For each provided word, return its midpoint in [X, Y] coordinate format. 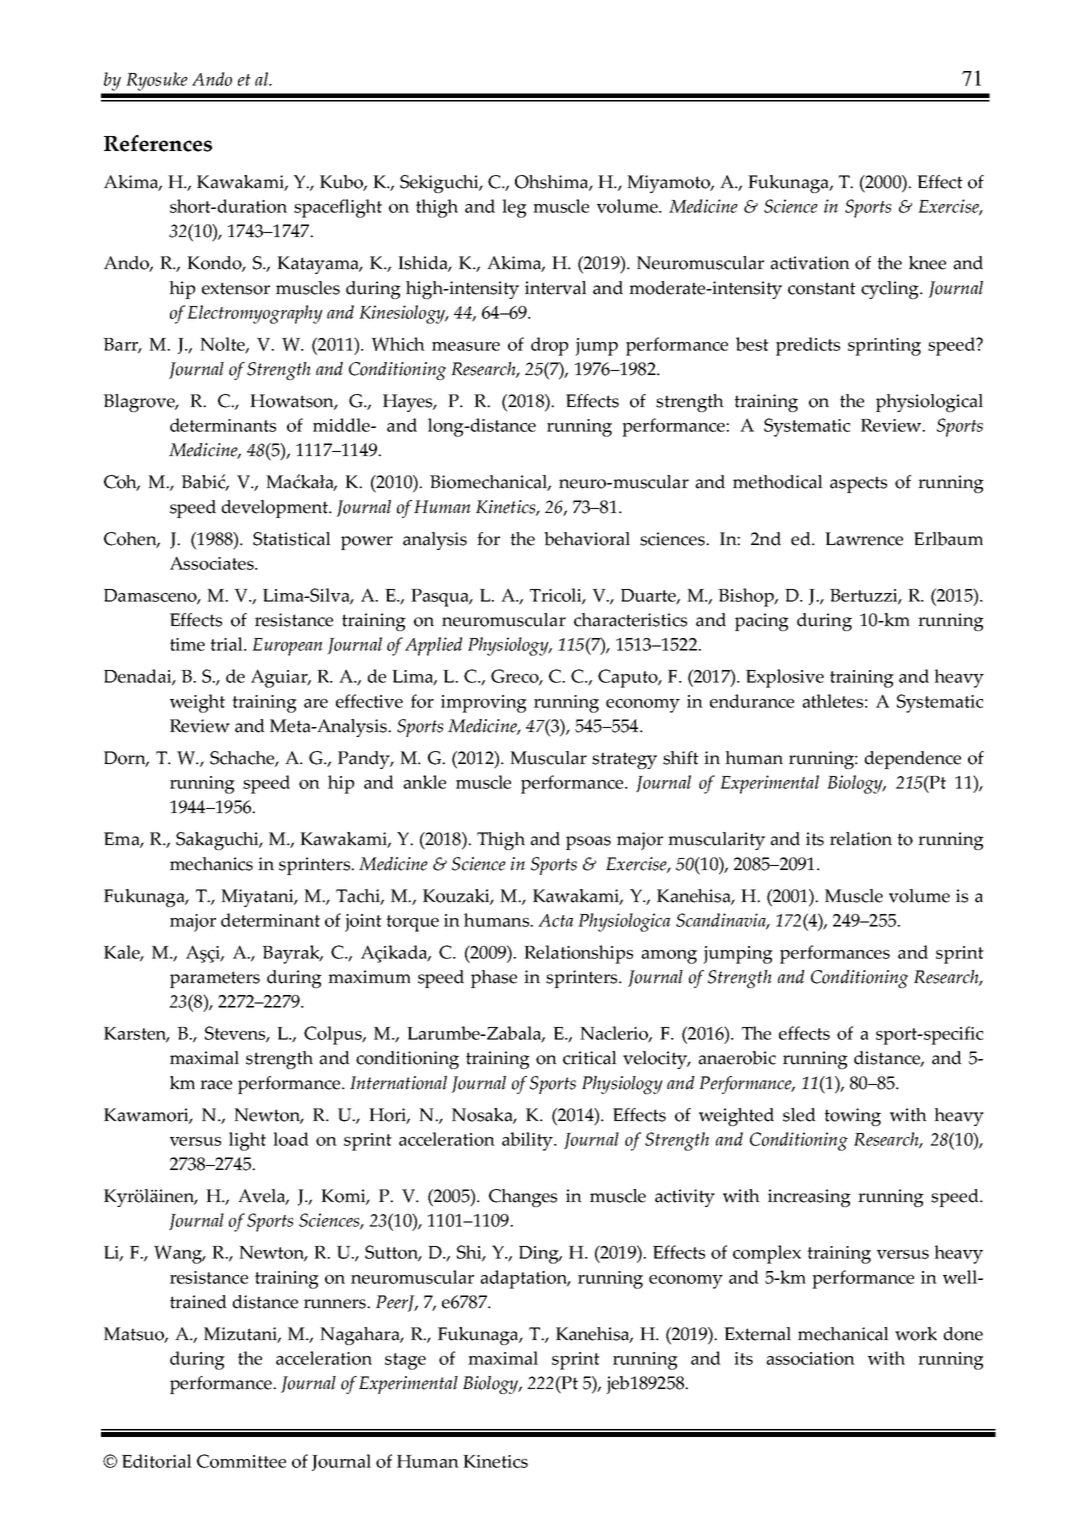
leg [514, 208]
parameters [215, 979]
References [158, 143]
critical [590, 1058]
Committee [241, 1461]
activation [810, 263]
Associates [213, 563]
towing [852, 1117]
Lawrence [864, 539]
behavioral [587, 539]
